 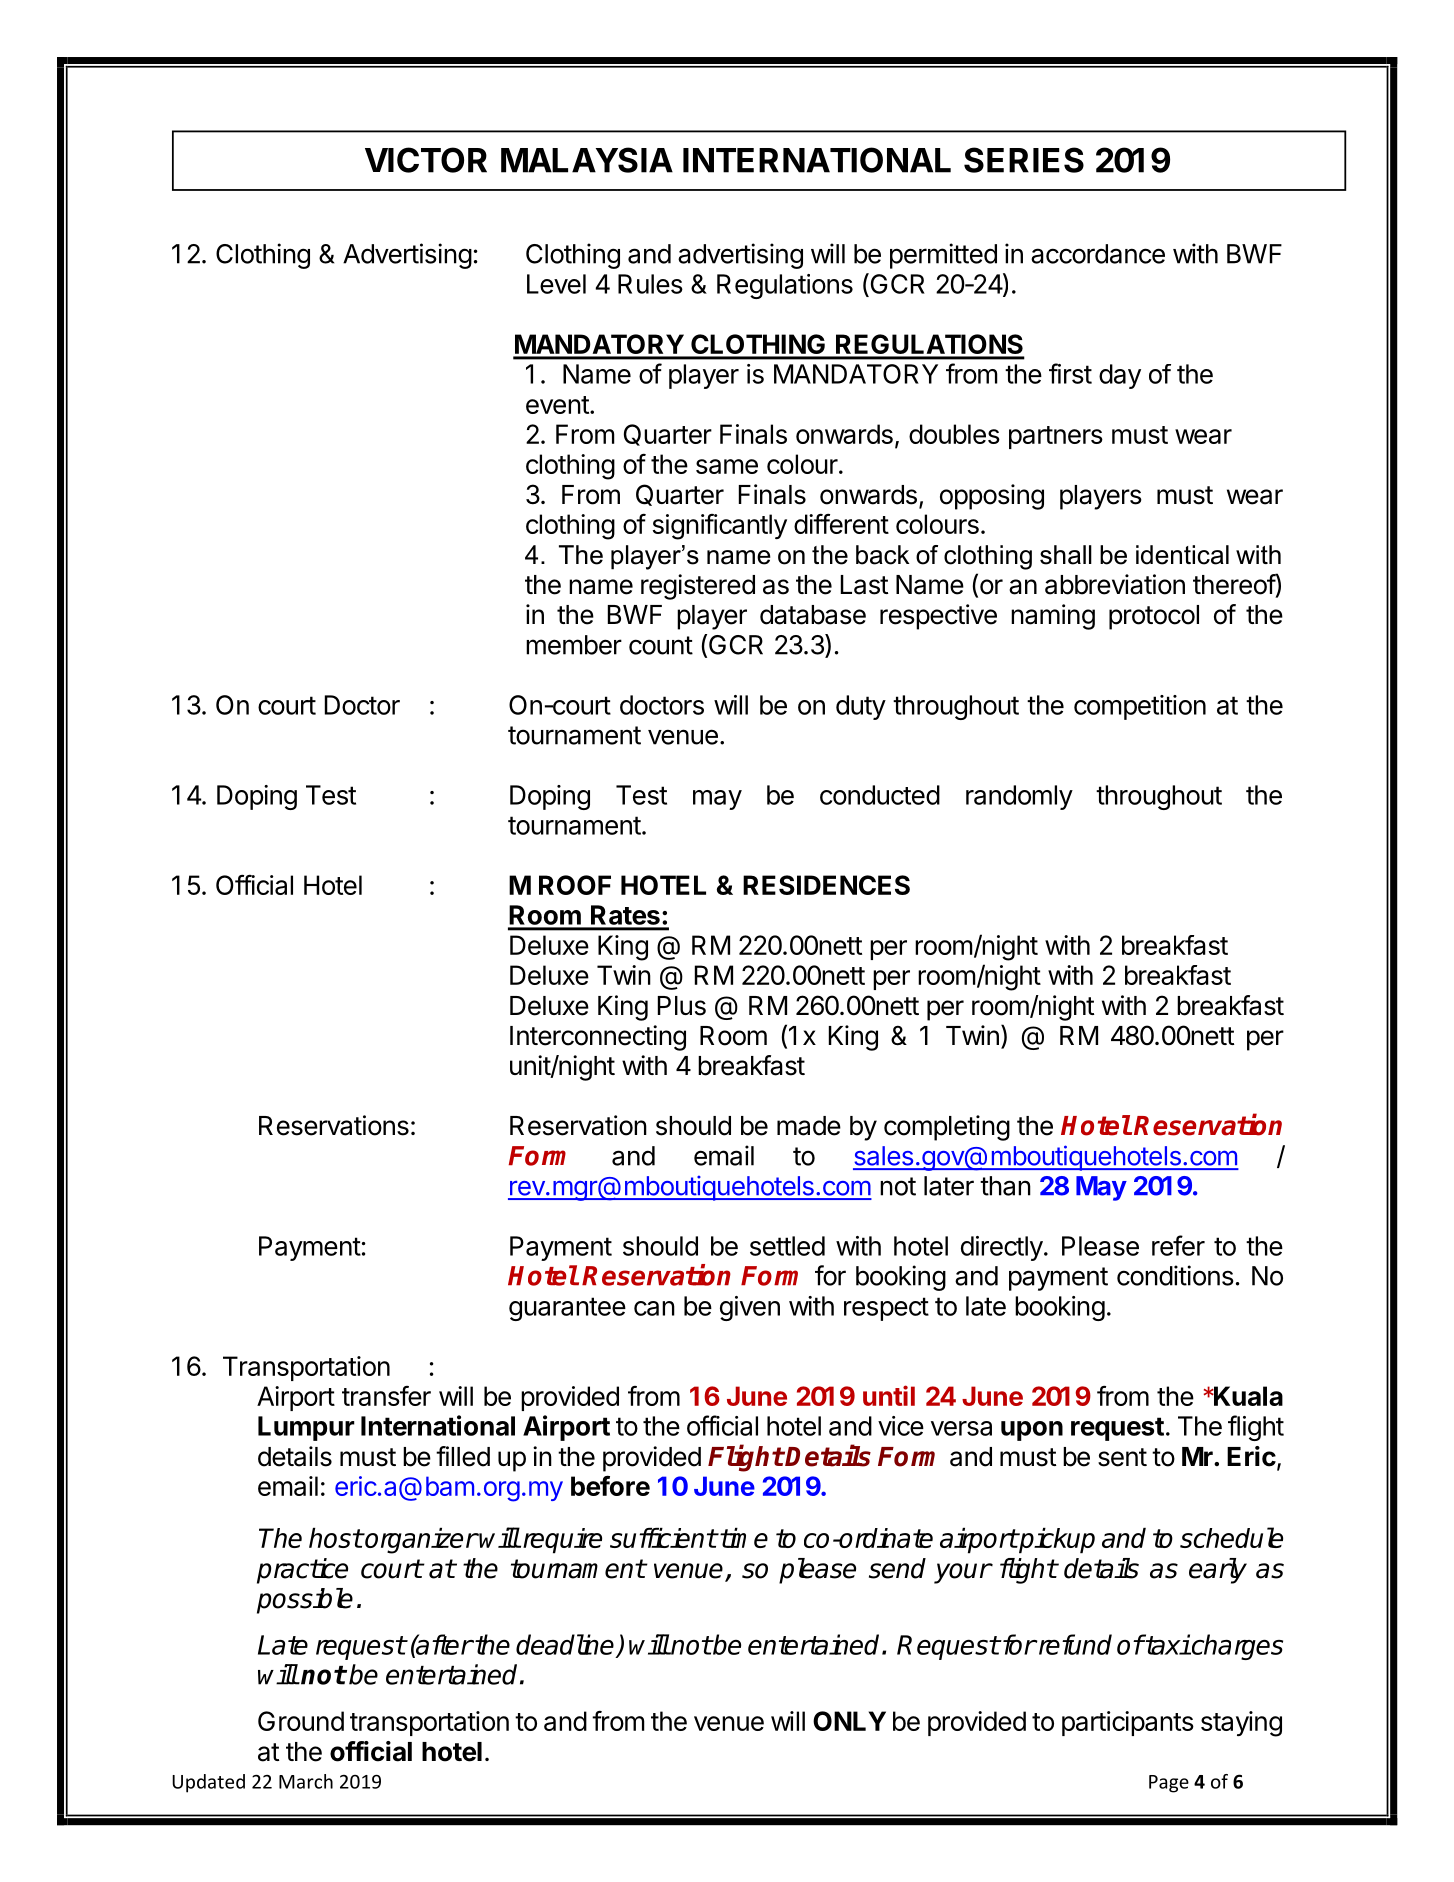 I want to click on randomly, so click(x=1019, y=797).
